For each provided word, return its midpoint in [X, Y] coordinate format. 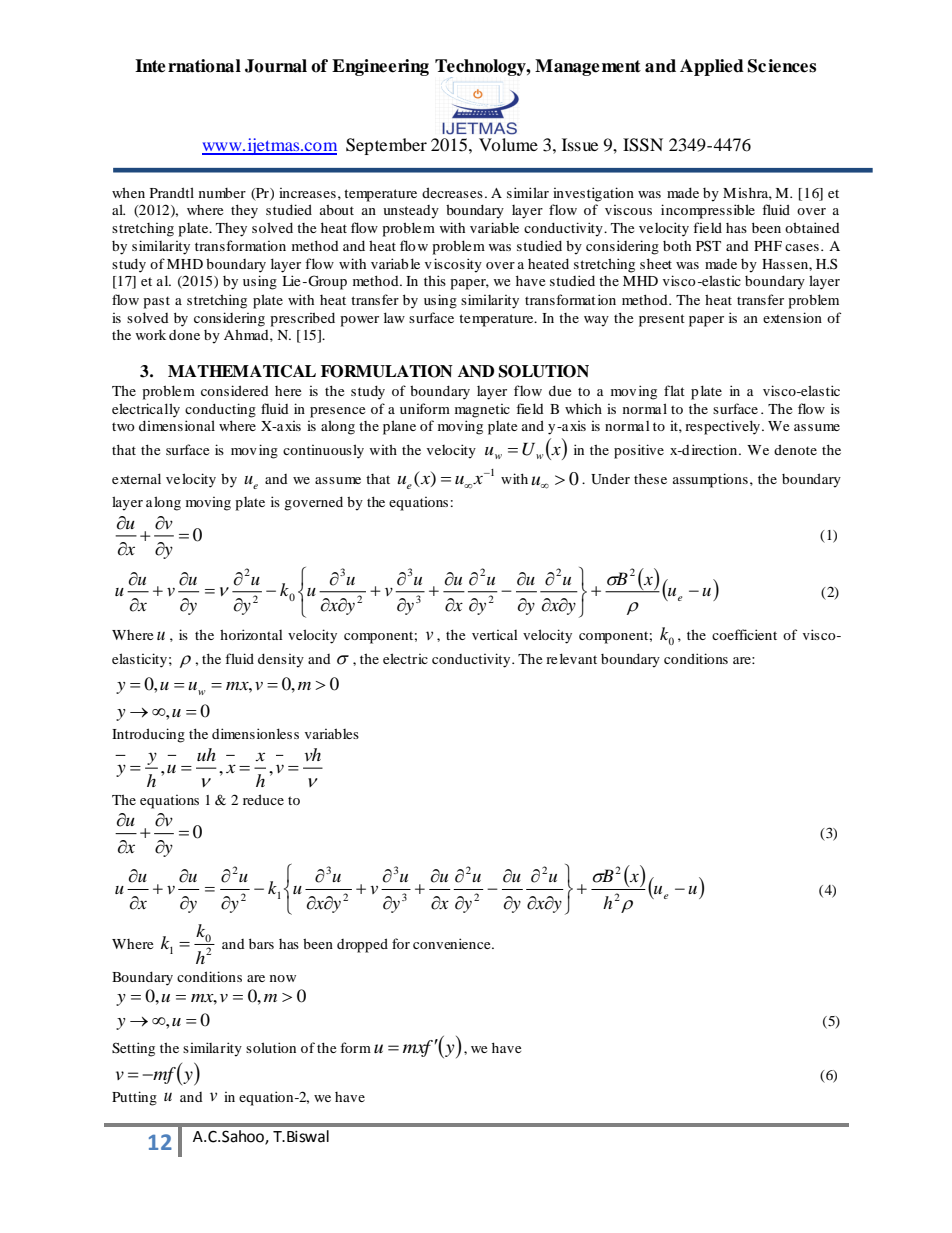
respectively [724, 427]
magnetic [482, 411]
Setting [133, 1049]
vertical [495, 635]
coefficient [744, 634]
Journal [276, 66]
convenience [453, 943]
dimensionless [255, 733]
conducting [220, 410]
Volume [508, 144]
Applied [712, 67]
